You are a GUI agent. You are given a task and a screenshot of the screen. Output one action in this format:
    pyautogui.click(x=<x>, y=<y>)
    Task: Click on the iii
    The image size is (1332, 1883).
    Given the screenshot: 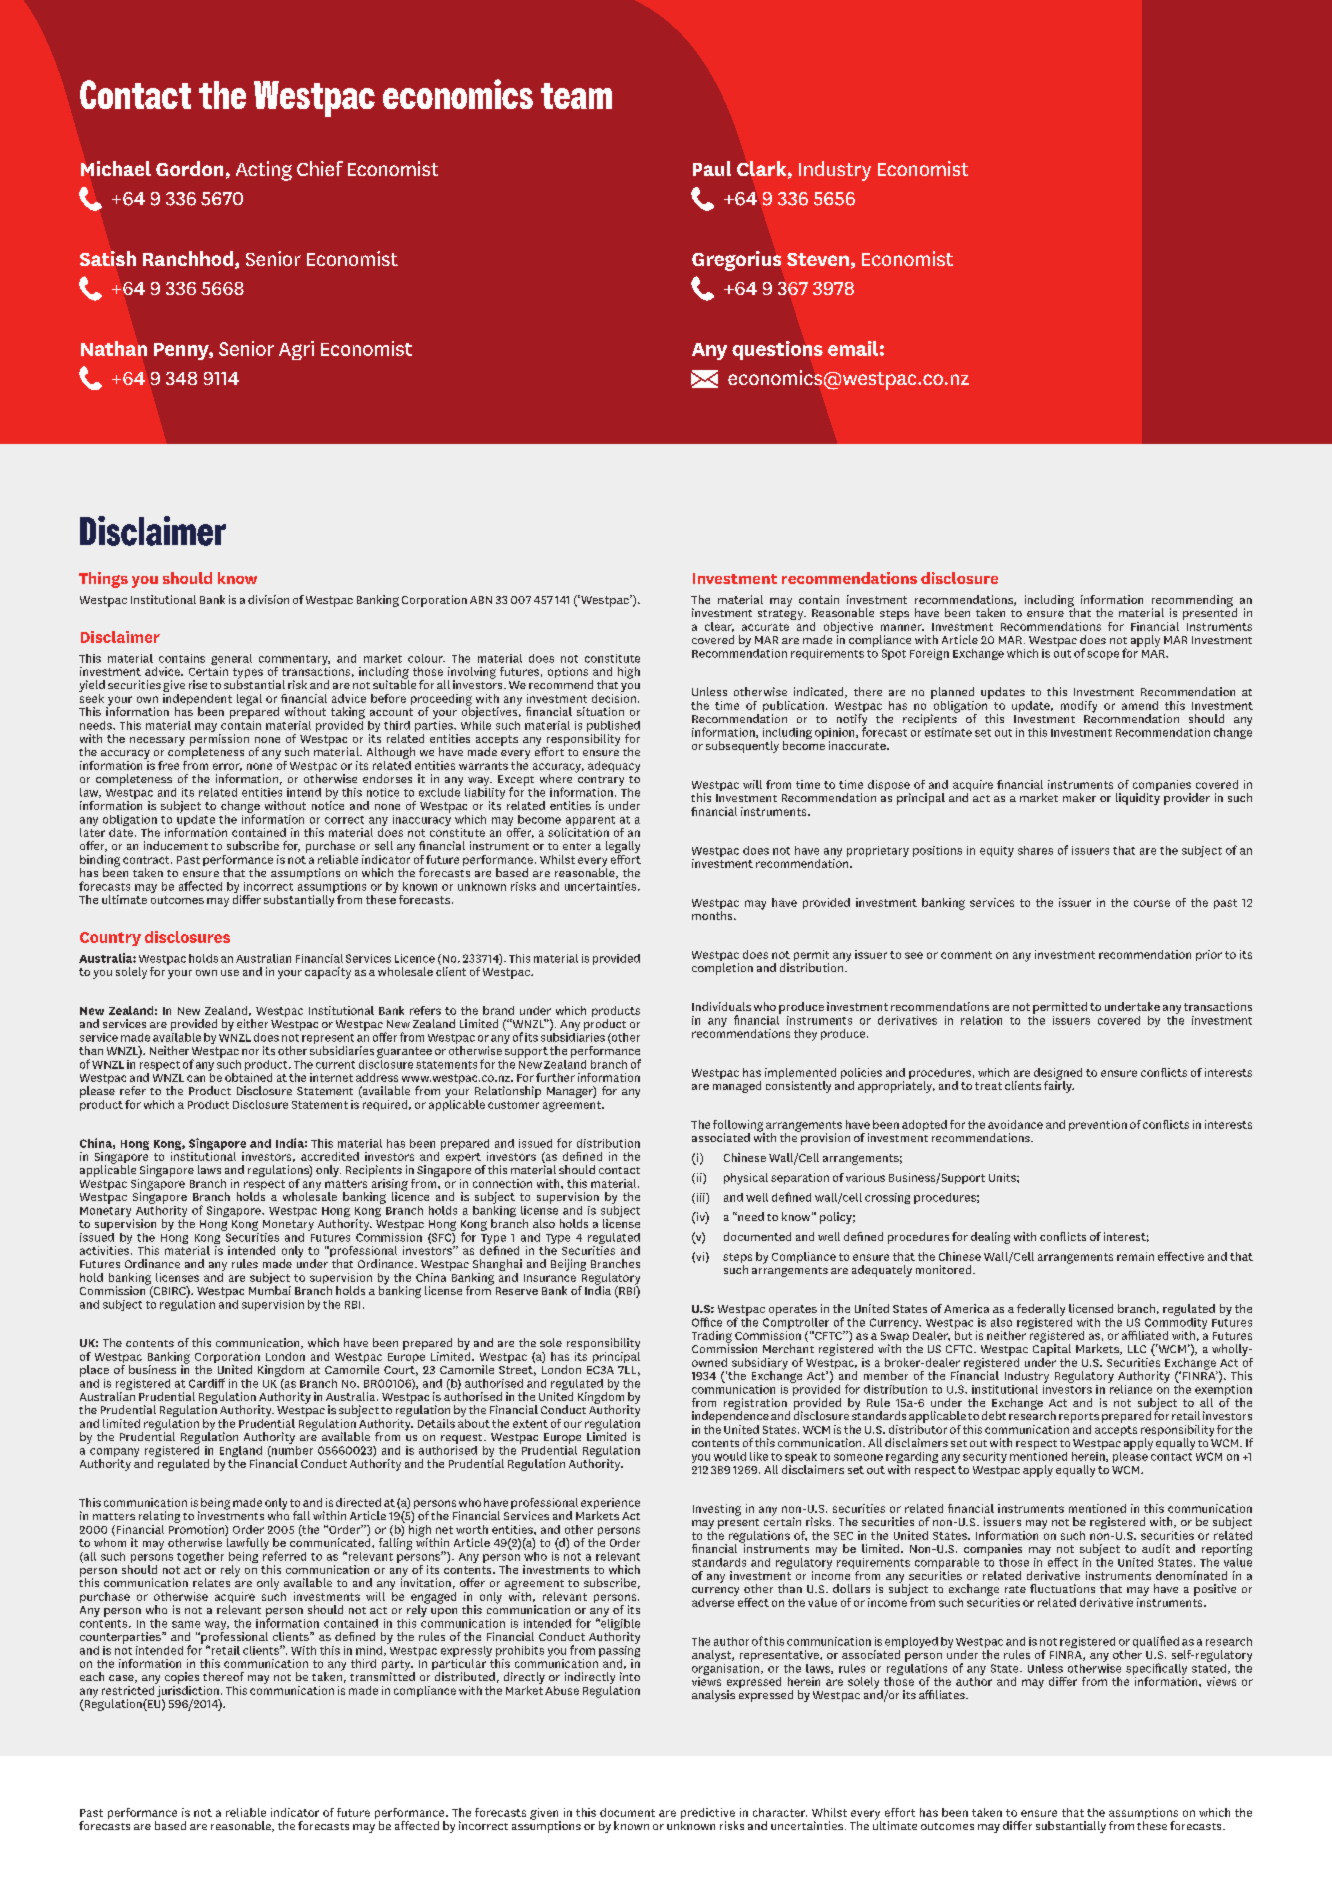 What is the action you would take?
    pyautogui.click(x=700, y=1198)
